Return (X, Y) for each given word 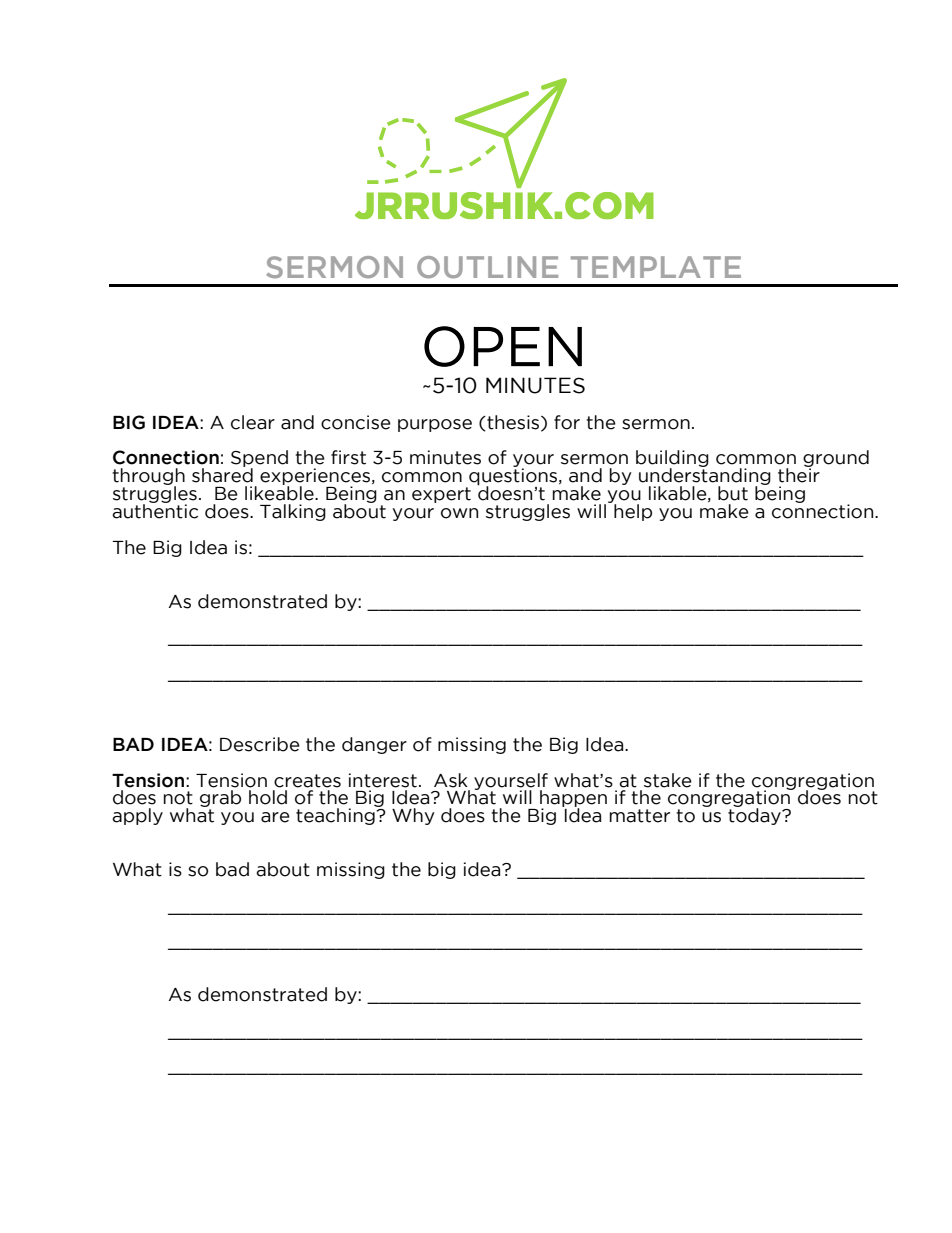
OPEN (503, 346)
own (459, 513)
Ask (451, 780)
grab (220, 800)
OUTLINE (487, 267)
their (799, 474)
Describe (260, 744)
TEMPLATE (656, 267)
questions (513, 478)
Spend (259, 460)
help (633, 512)
